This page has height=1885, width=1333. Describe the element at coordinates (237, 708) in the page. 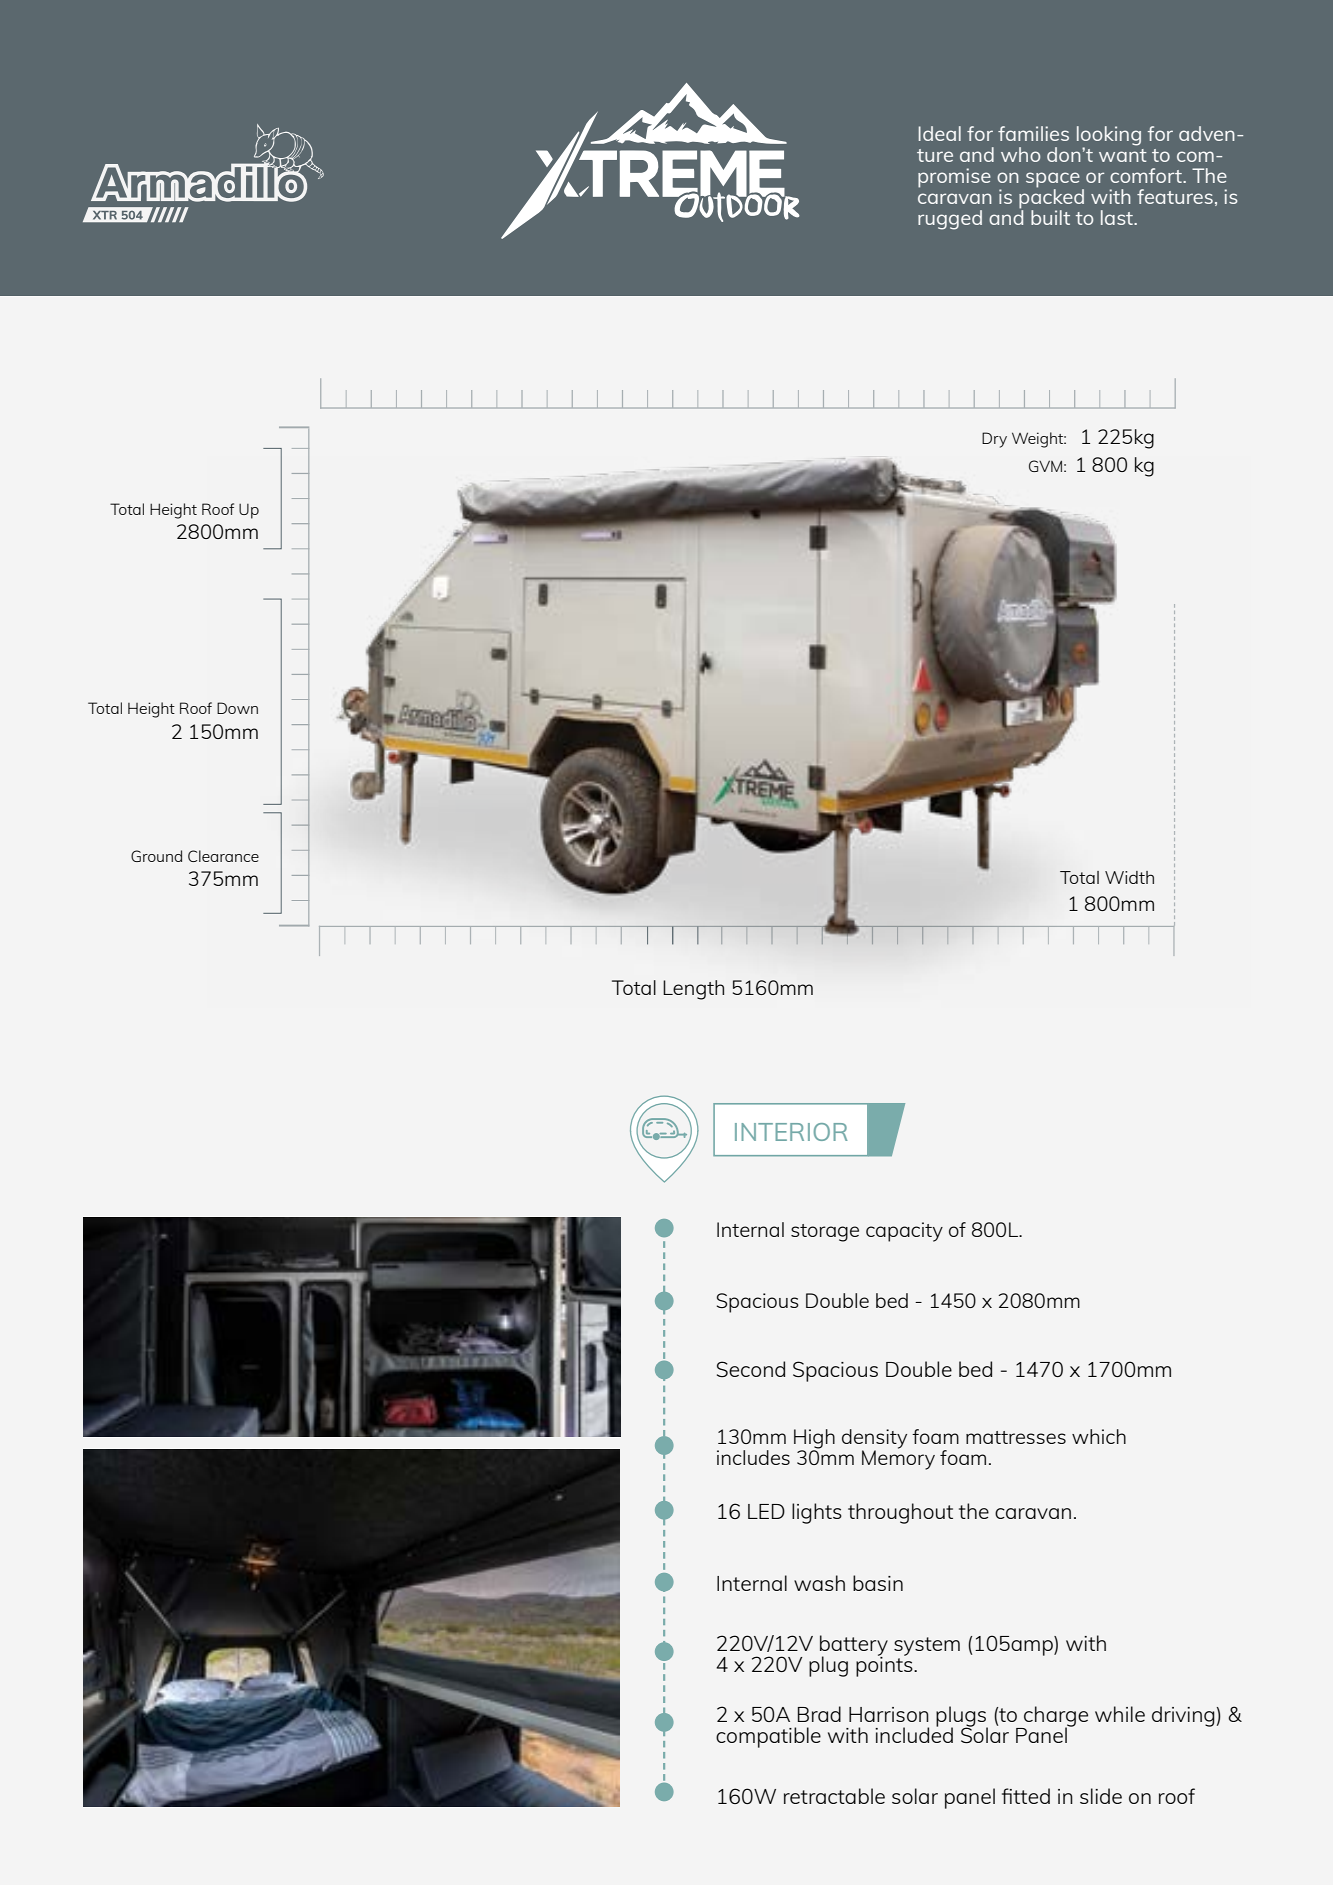

I see `Down` at that location.
